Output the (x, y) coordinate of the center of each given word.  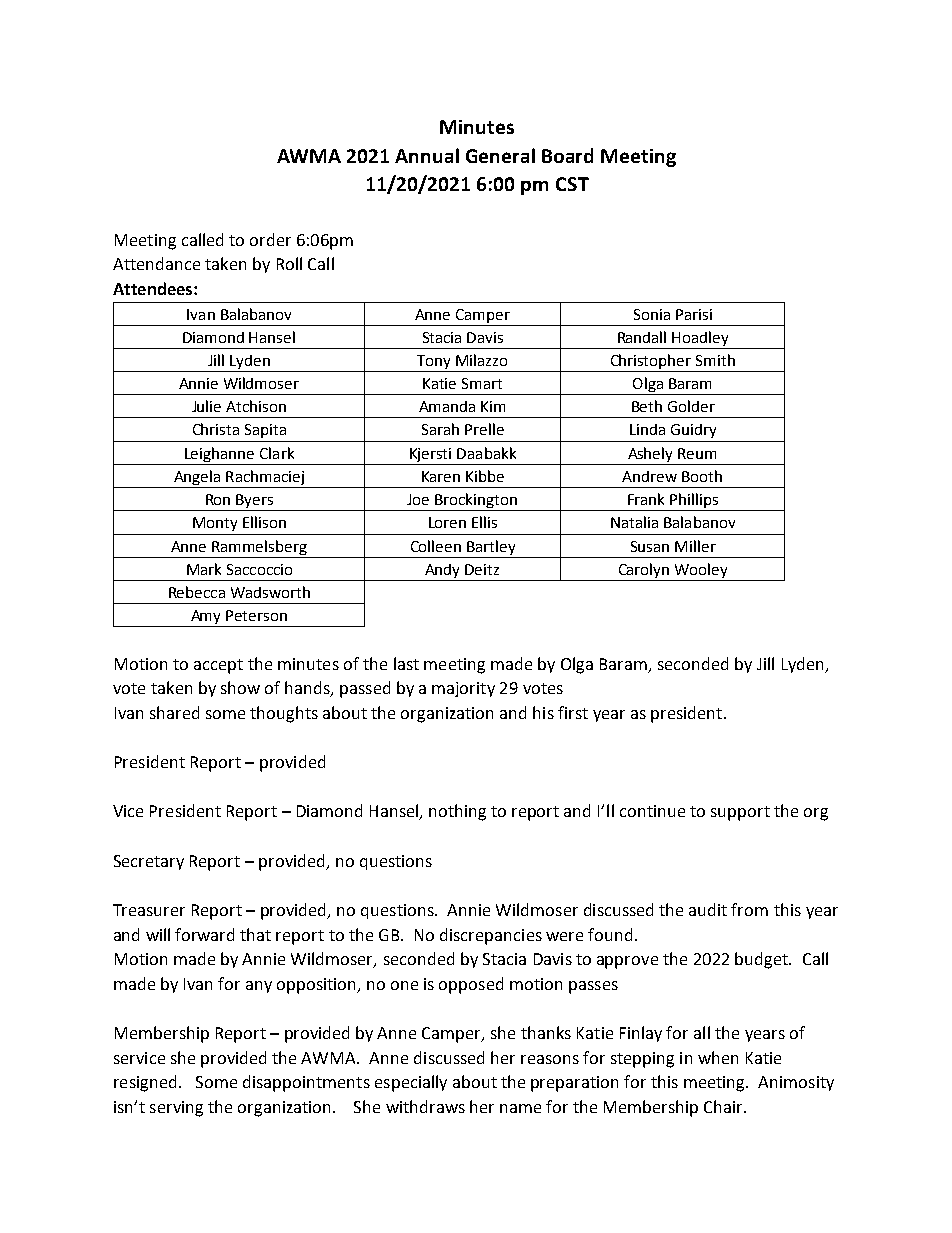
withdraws (425, 1106)
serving (176, 1109)
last (406, 663)
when (718, 1057)
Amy (206, 618)
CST (572, 184)
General (500, 155)
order (270, 239)
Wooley (701, 570)
